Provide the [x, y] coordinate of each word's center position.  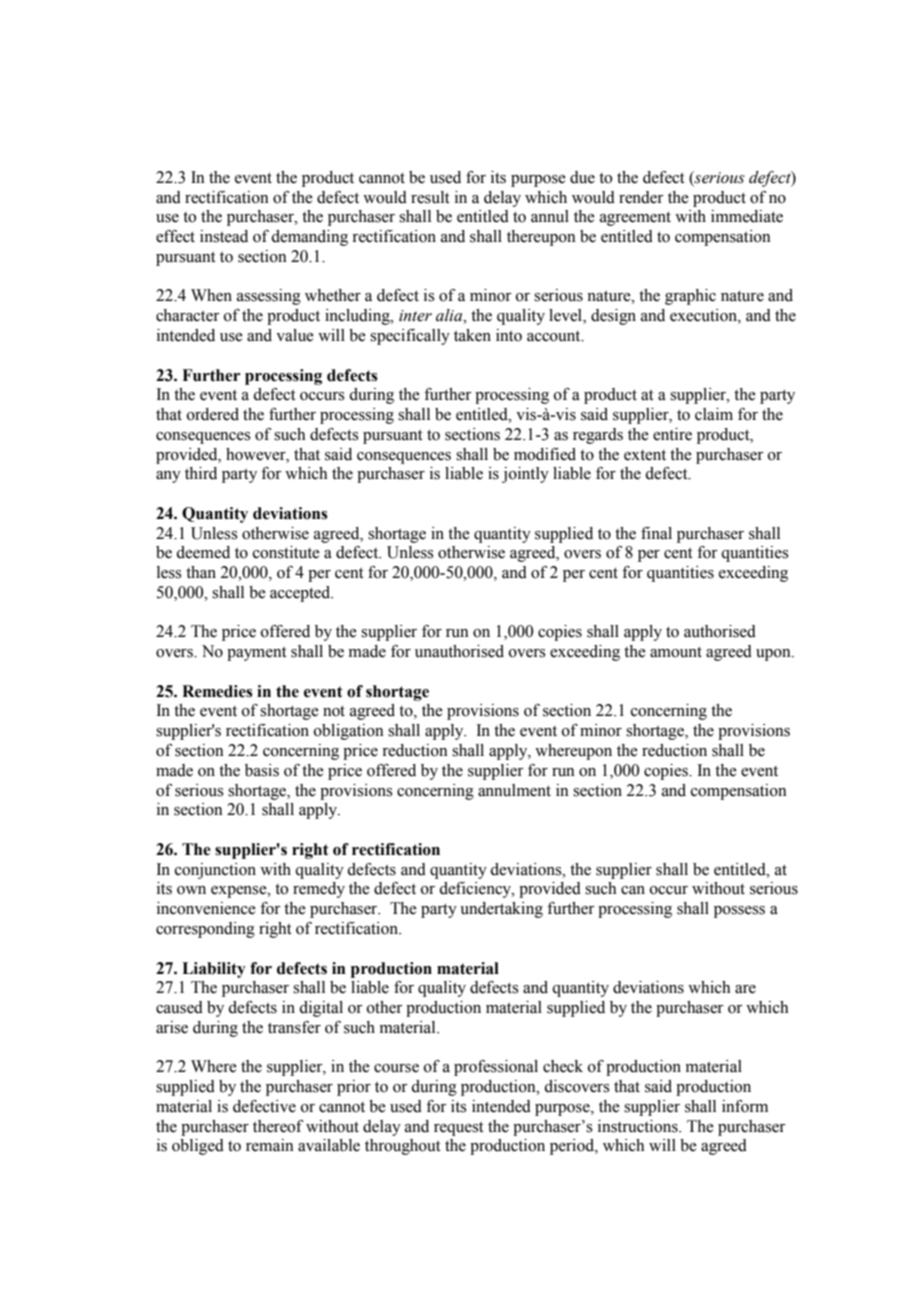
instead [224, 236]
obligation [349, 732]
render [641, 197]
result [430, 197]
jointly [525, 475]
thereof [278, 1126]
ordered [213, 414]
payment [256, 654]
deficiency [476, 890]
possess [739, 912]
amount [676, 652]
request [458, 1129]
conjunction [215, 871]
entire [672, 434]
